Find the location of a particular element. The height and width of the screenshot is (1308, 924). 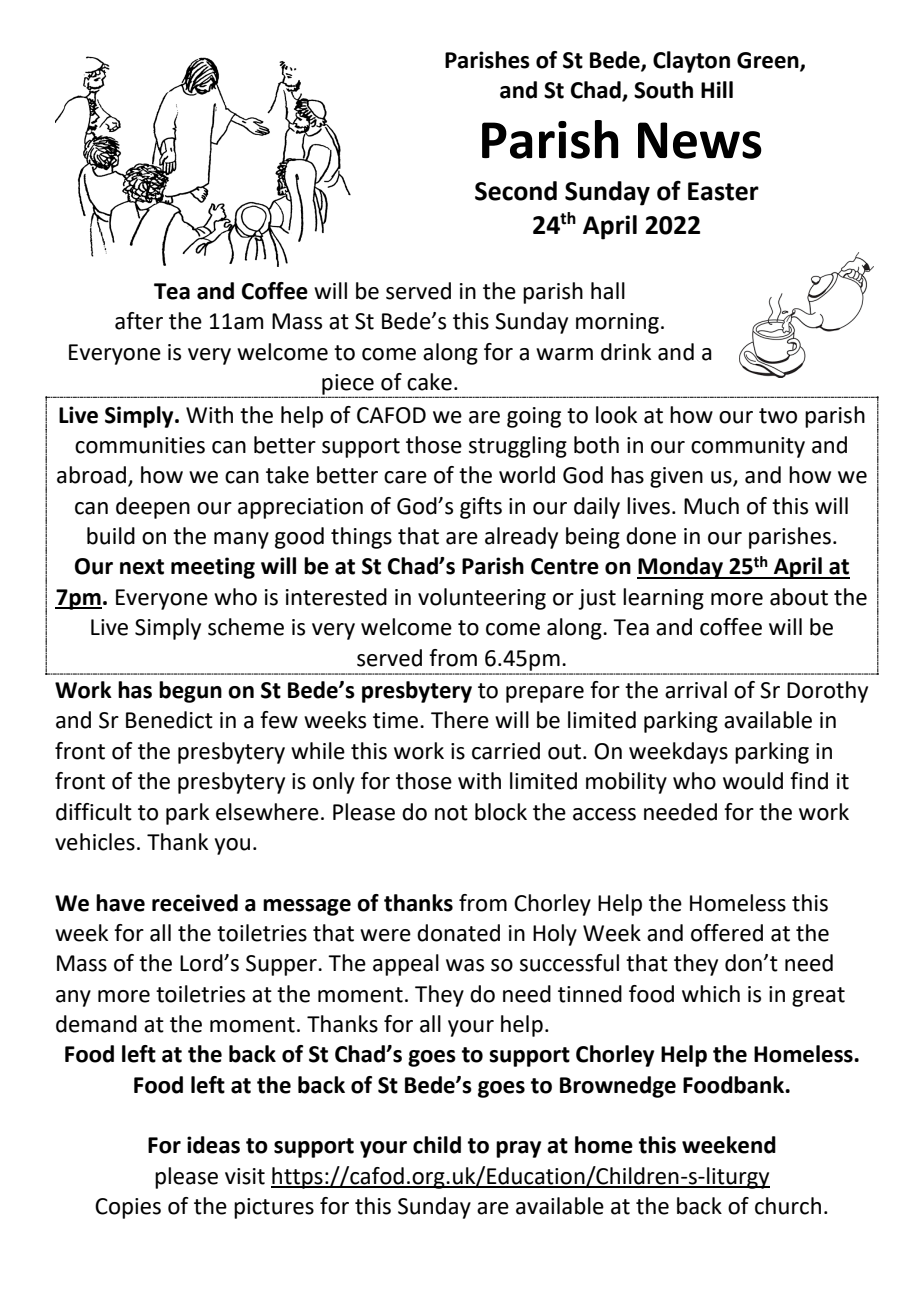

Hill is located at coordinates (717, 89).
